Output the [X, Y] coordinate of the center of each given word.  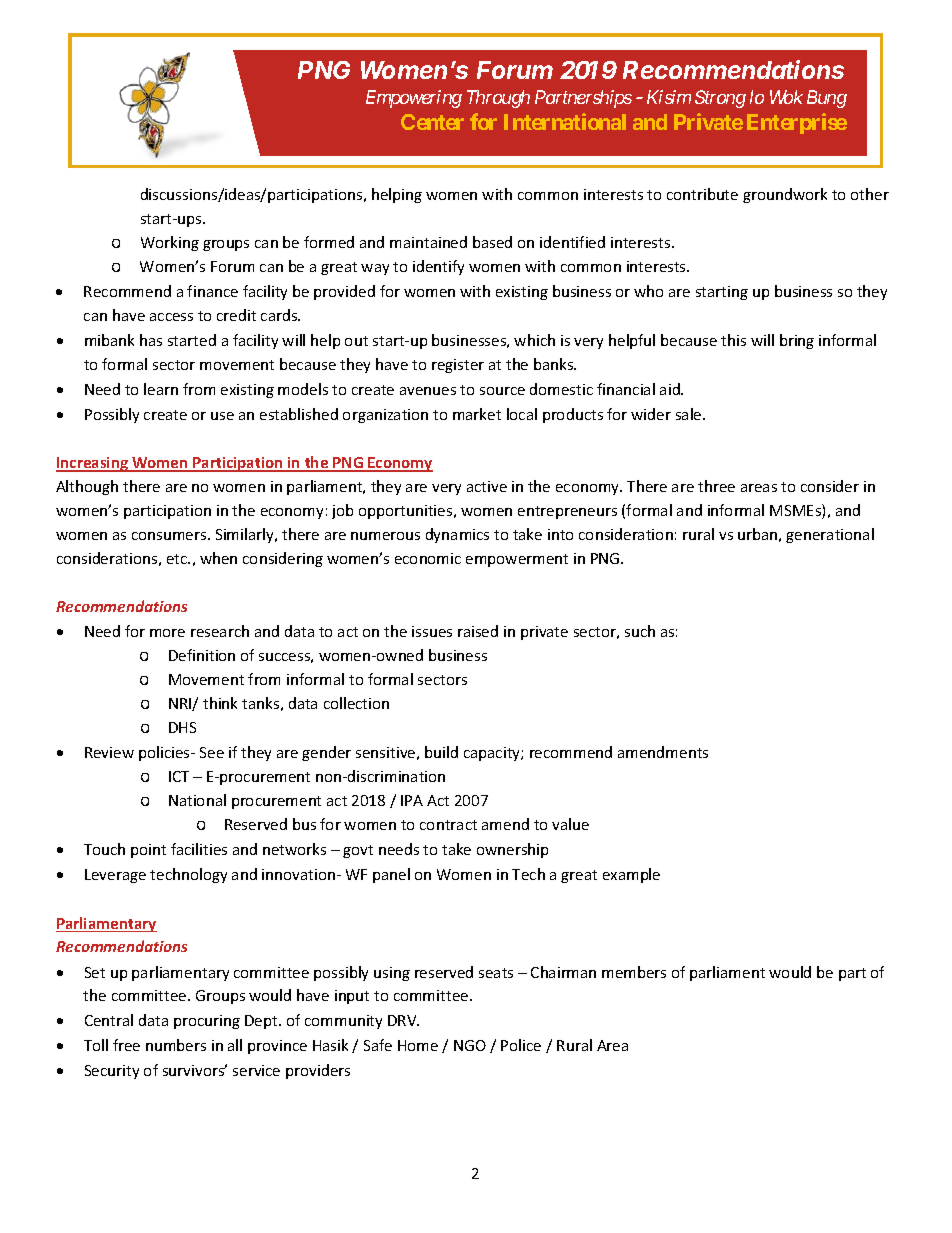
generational [830, 535]
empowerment [517, 560]
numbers [176, 1045]
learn [161, 389]
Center [432, 122]
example [631, 875]
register [458, 366]
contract [448, 825]
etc [178, 559]
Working [170, 243]
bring [797, 341]
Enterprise [797, 123]
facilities [199, 849]
